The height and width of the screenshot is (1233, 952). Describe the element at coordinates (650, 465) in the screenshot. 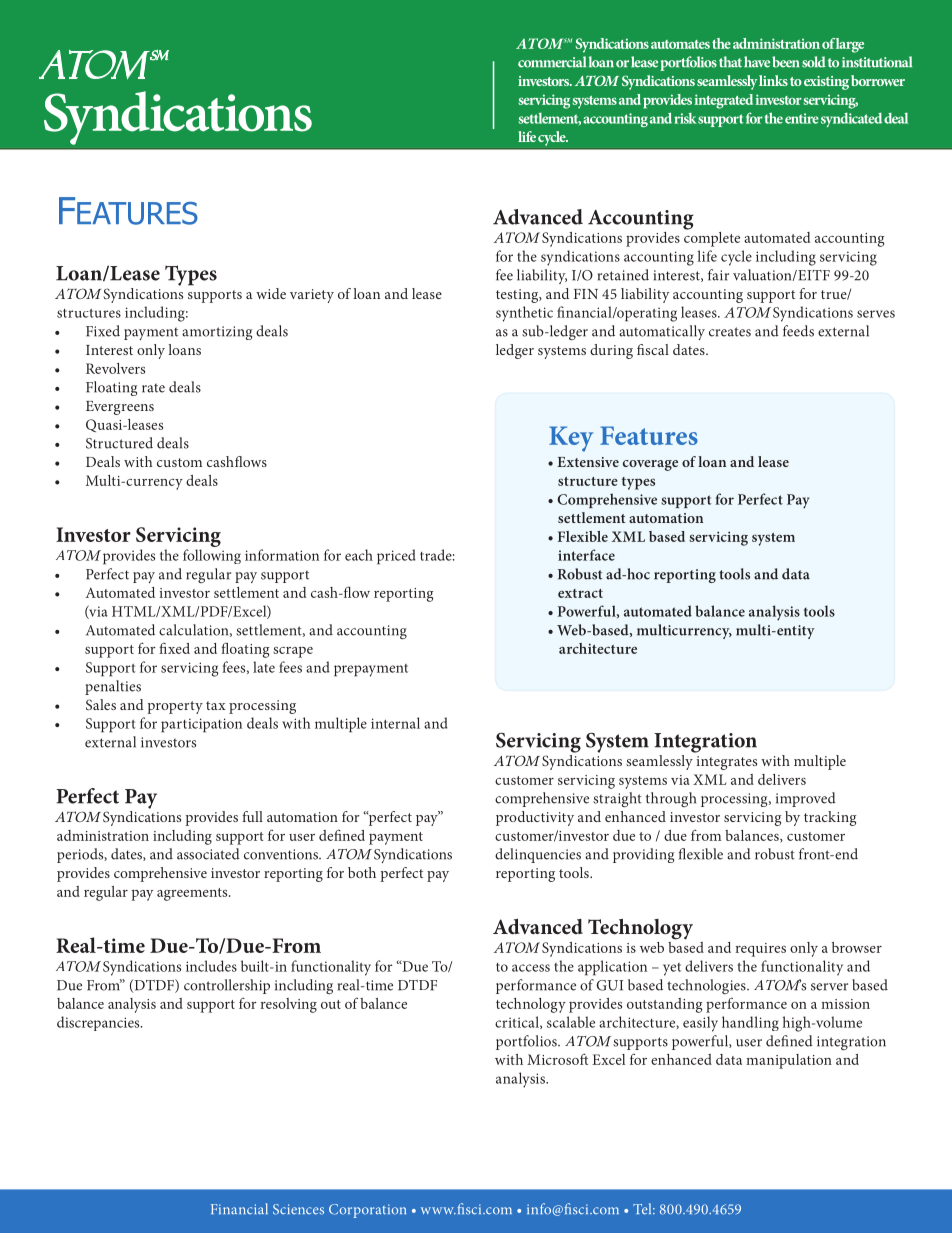

I see `coverage` at that location.
